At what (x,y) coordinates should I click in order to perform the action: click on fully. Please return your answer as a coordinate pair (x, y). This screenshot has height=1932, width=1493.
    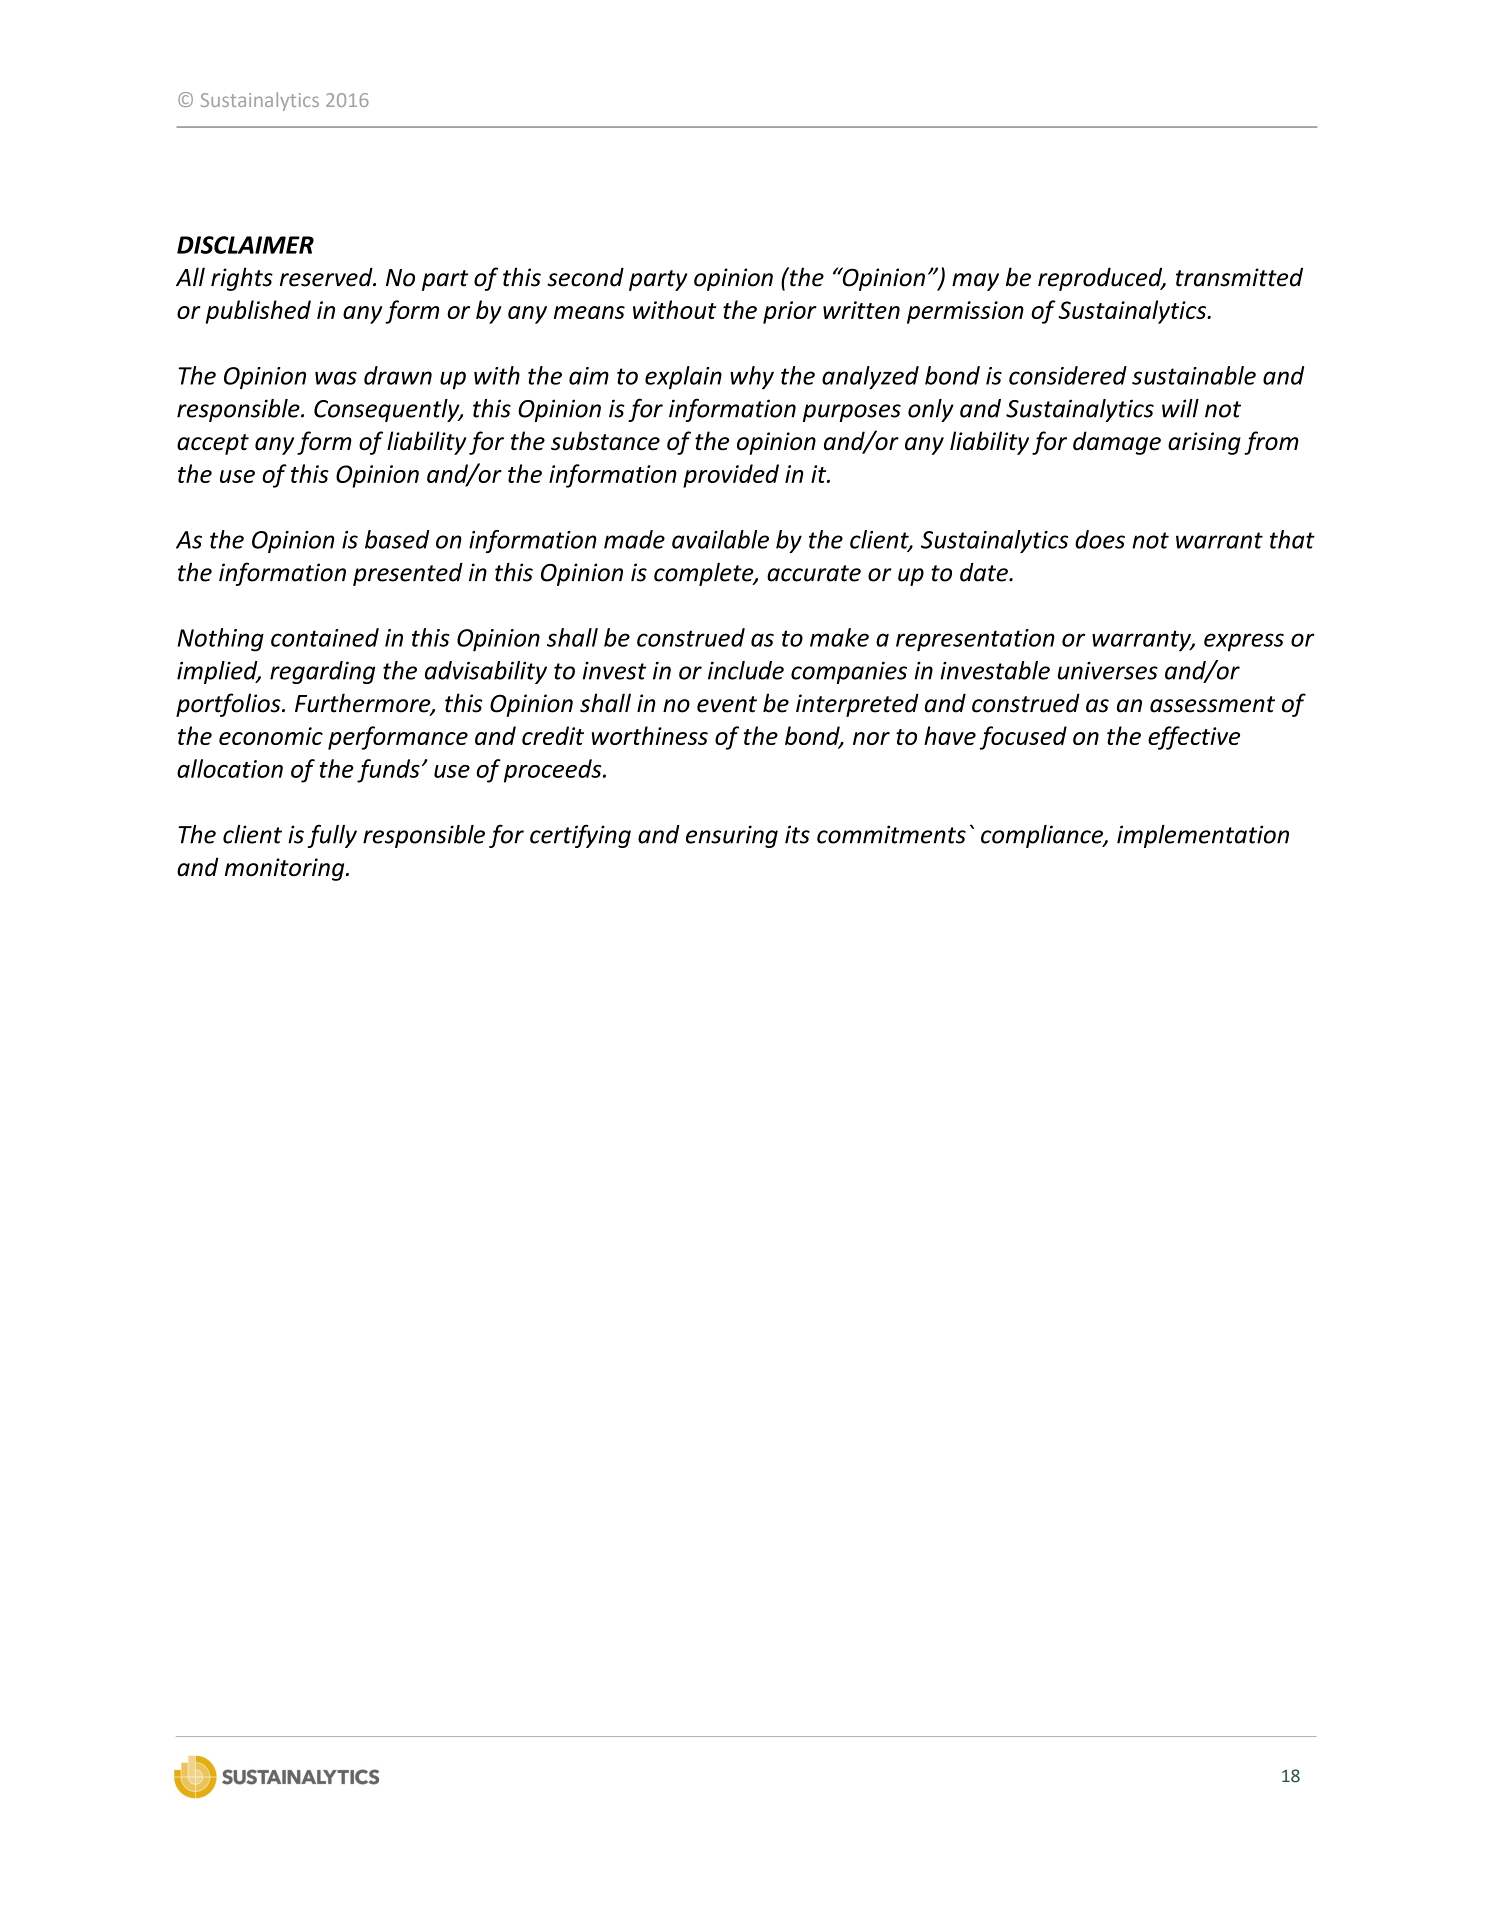
    Looking at the image, I should click on (332, 836).
